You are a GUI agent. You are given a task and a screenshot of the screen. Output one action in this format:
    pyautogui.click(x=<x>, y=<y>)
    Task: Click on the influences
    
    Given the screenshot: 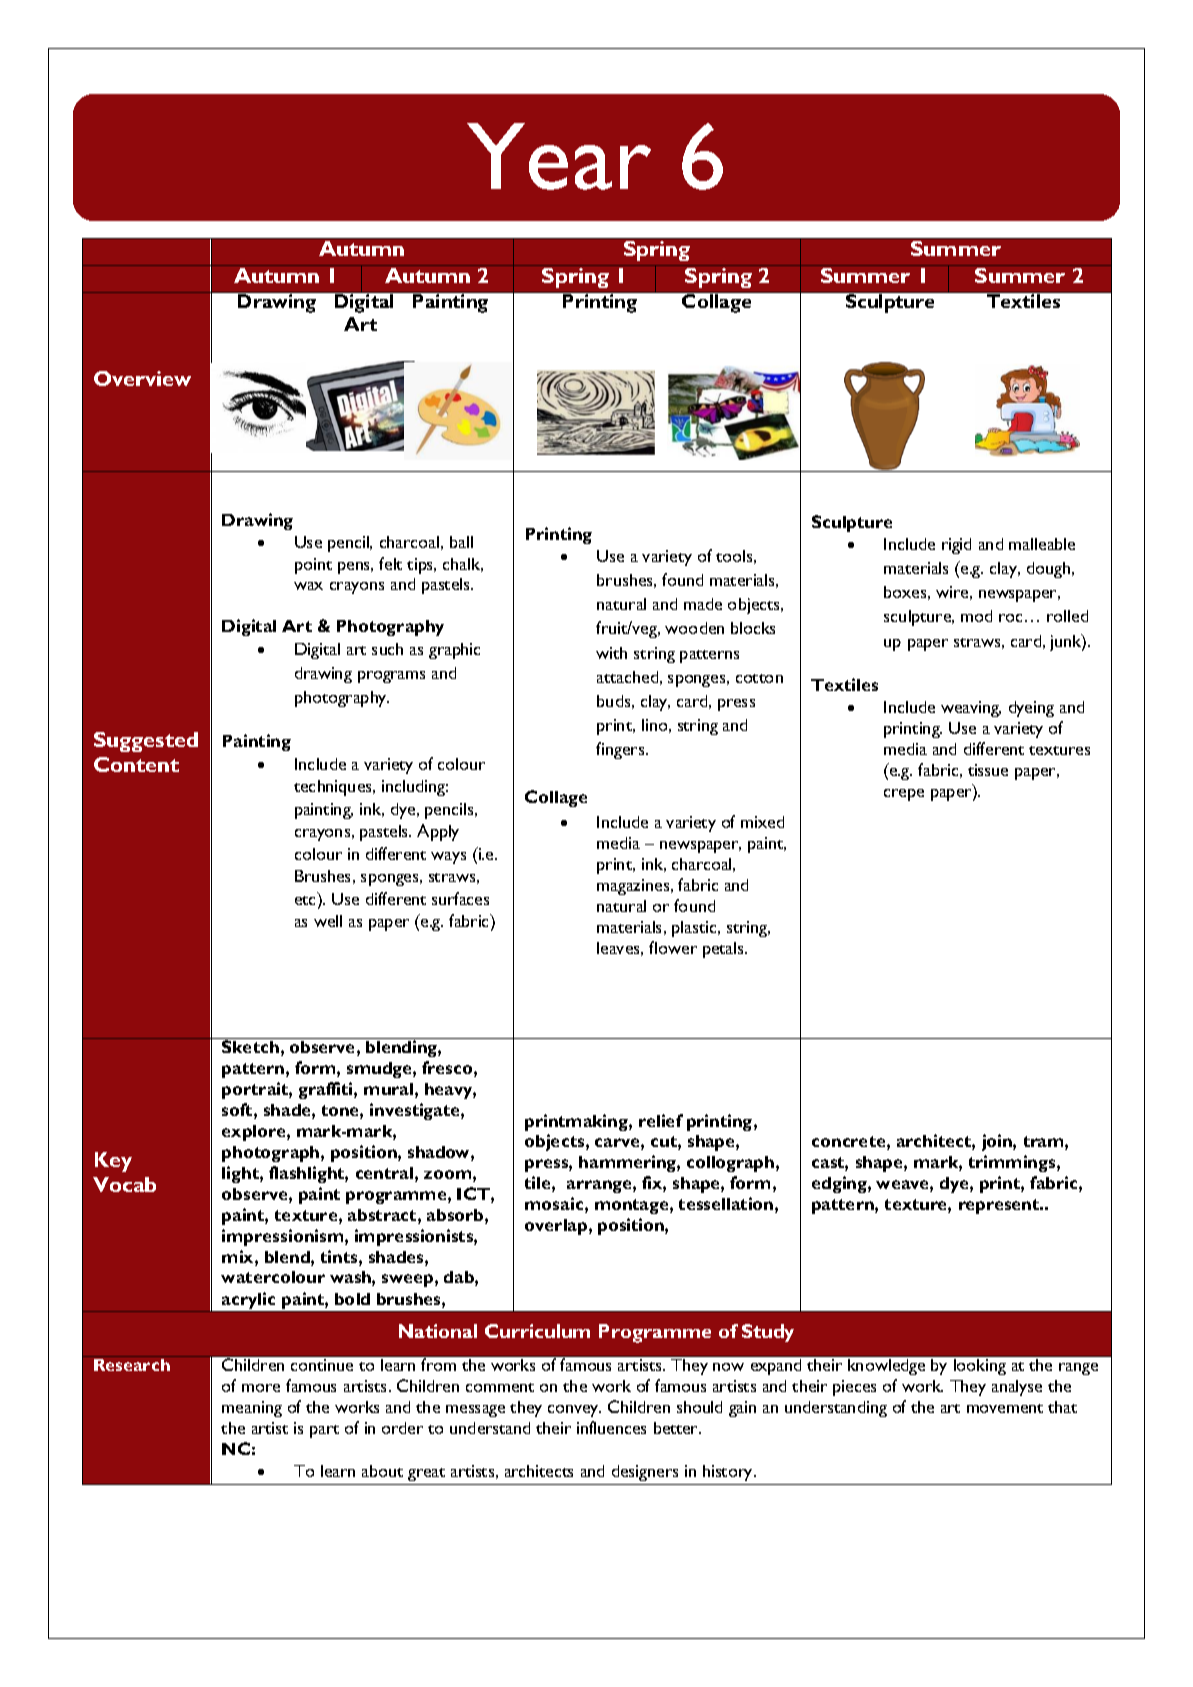 What is the action you would take?
    pyautogui.click(x=611, y=1427)
